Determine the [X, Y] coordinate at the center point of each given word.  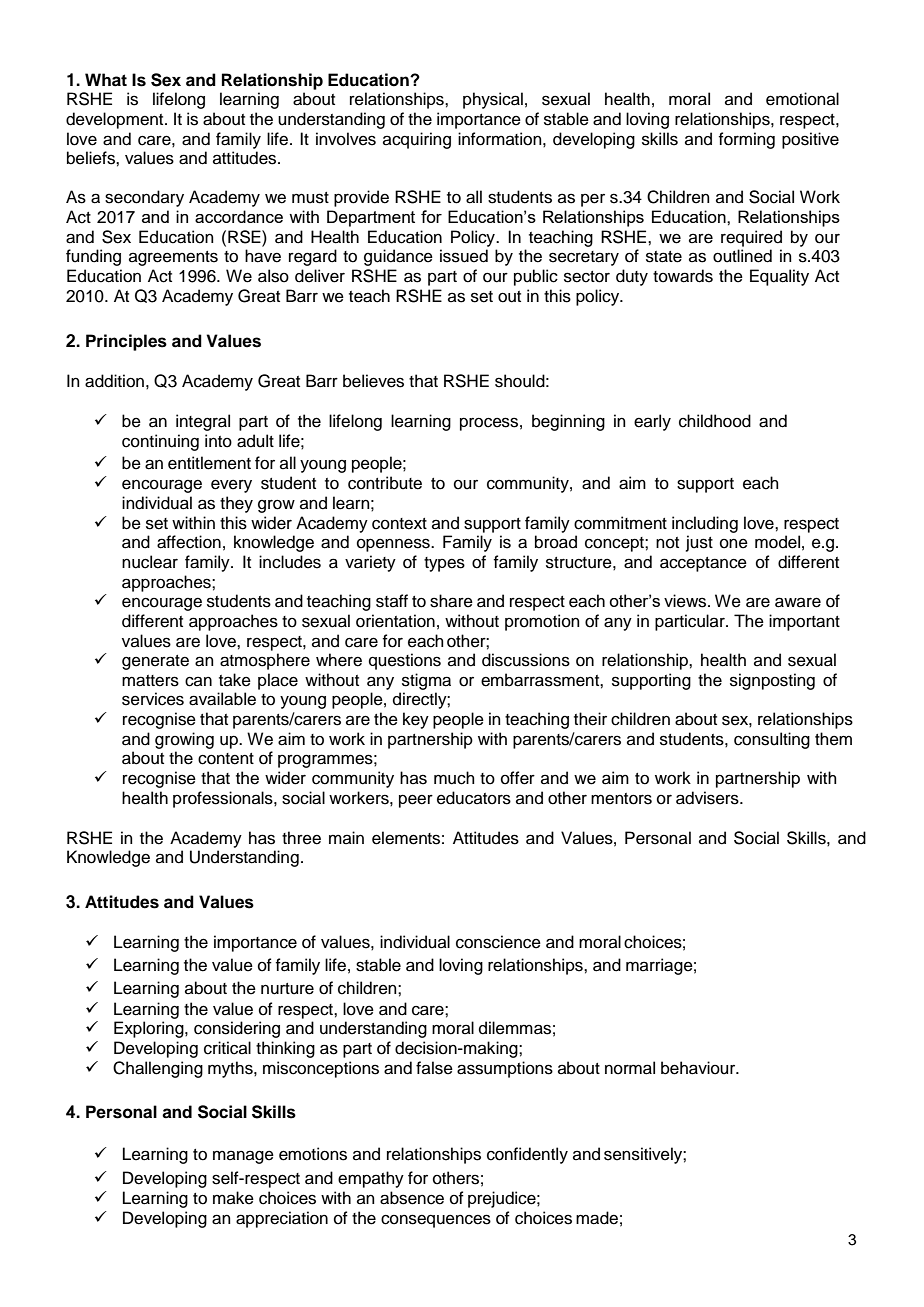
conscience [498, 942]
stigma [426, 681]
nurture [287, 989]
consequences [436, 1221]
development [116, 120]
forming [747, 140]
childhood [715, 421]
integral [203, 422]
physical [493, 100]
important [804, 622]
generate [155, 662]
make [233, 1198]
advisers [708, 798]
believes [373, 381]
